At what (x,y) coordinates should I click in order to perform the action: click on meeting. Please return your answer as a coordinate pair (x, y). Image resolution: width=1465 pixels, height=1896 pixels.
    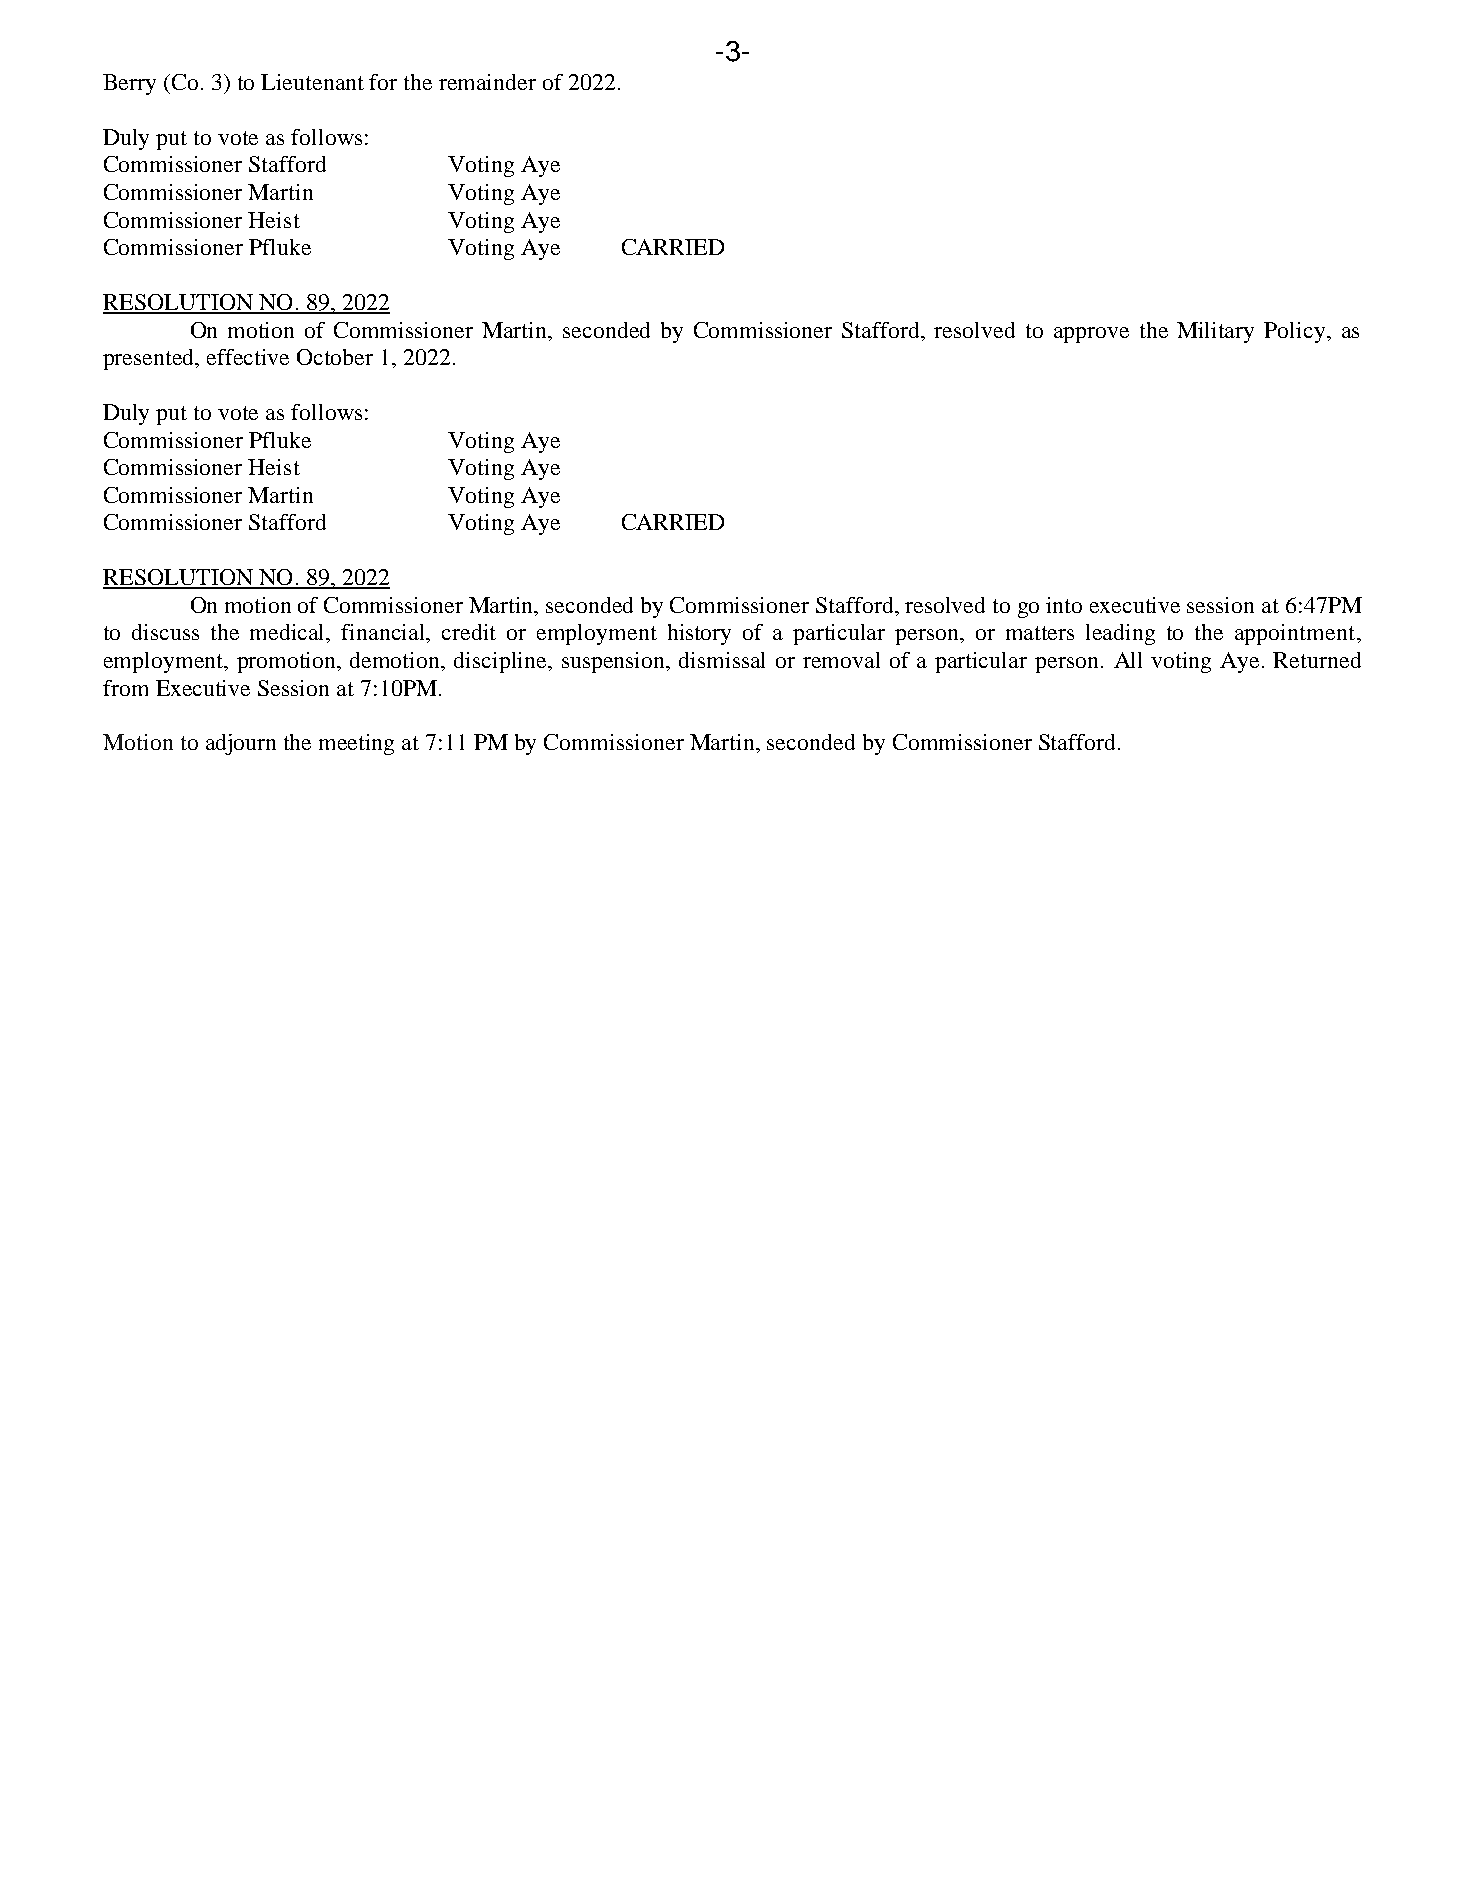
    Looking at the image, I should click on (356, 744).
